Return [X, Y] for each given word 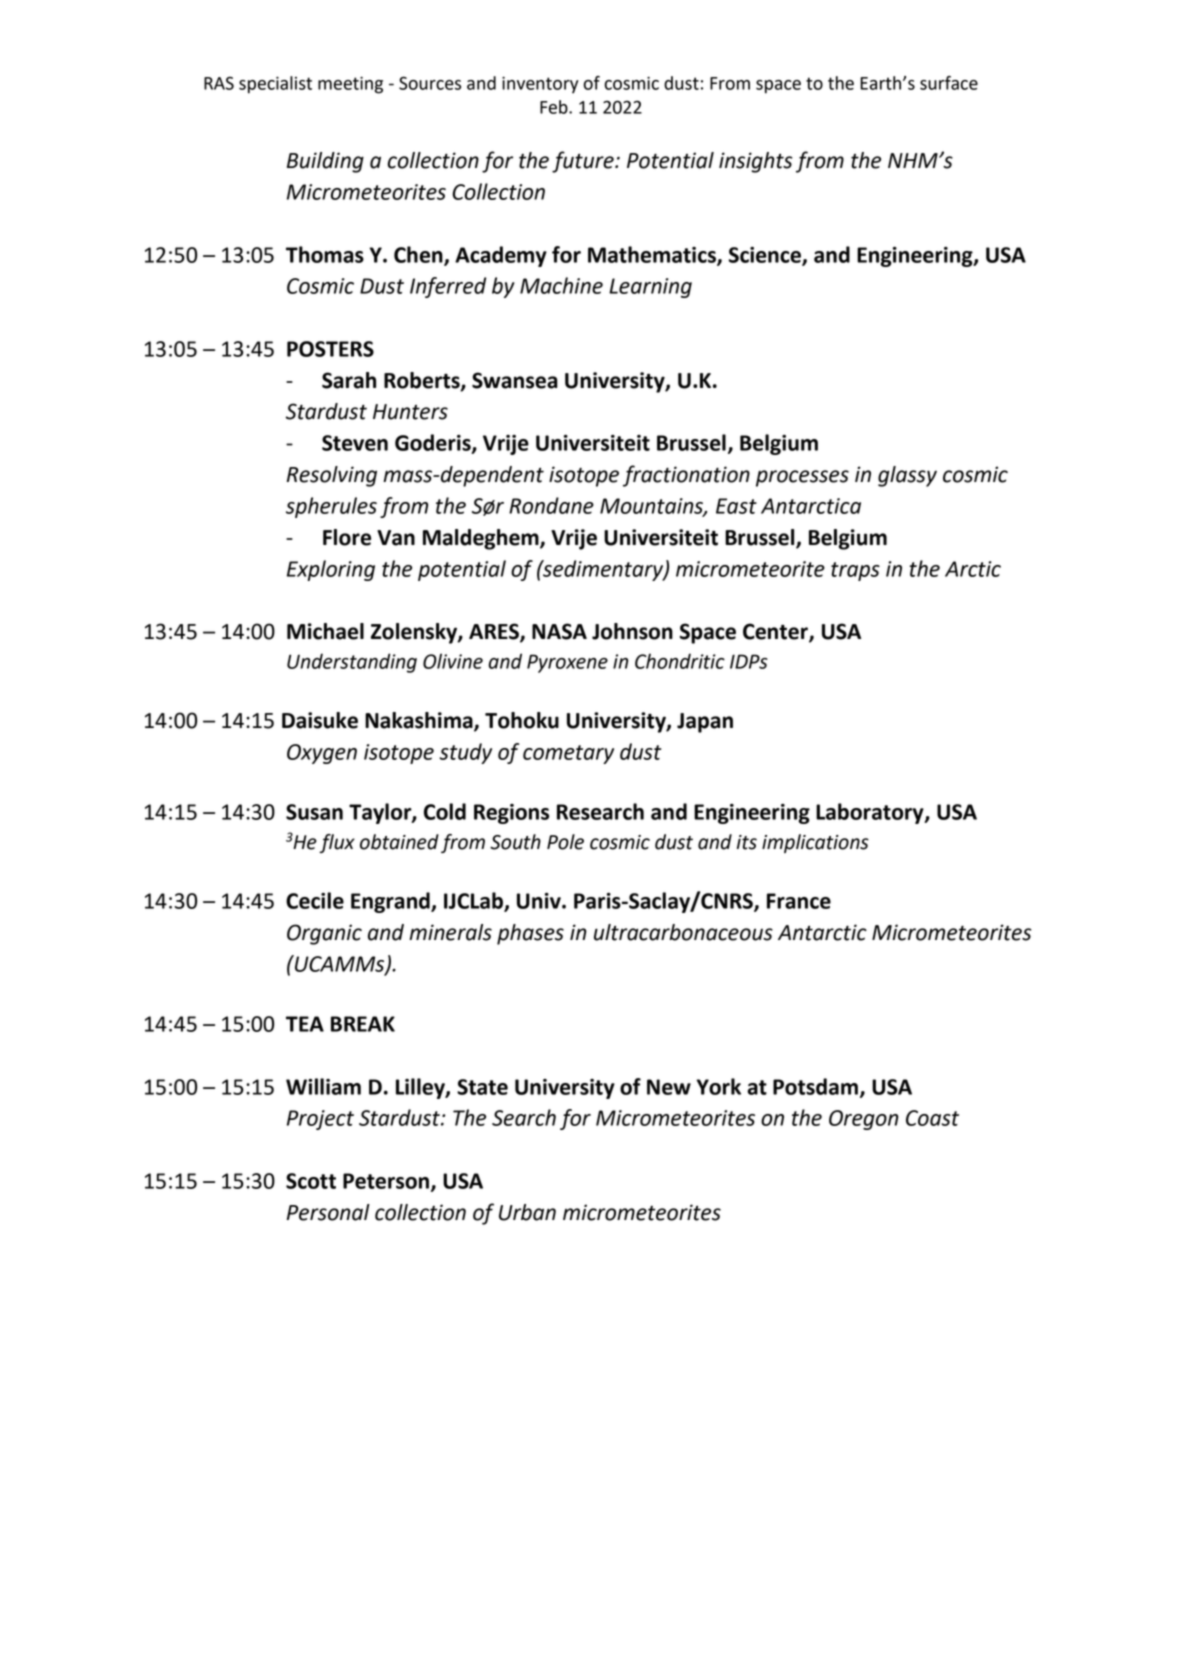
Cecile [315, 900]
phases [530, 934]
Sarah [349, 380]
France [799, 901]
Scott [311, 1181]
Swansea [515, 380]
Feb [555, 107]
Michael [325, 631]
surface [949, 83]
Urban [527, 1212]
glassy [907, 476]
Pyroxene [567, 663]
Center [776, 632]
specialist [275, 85]
